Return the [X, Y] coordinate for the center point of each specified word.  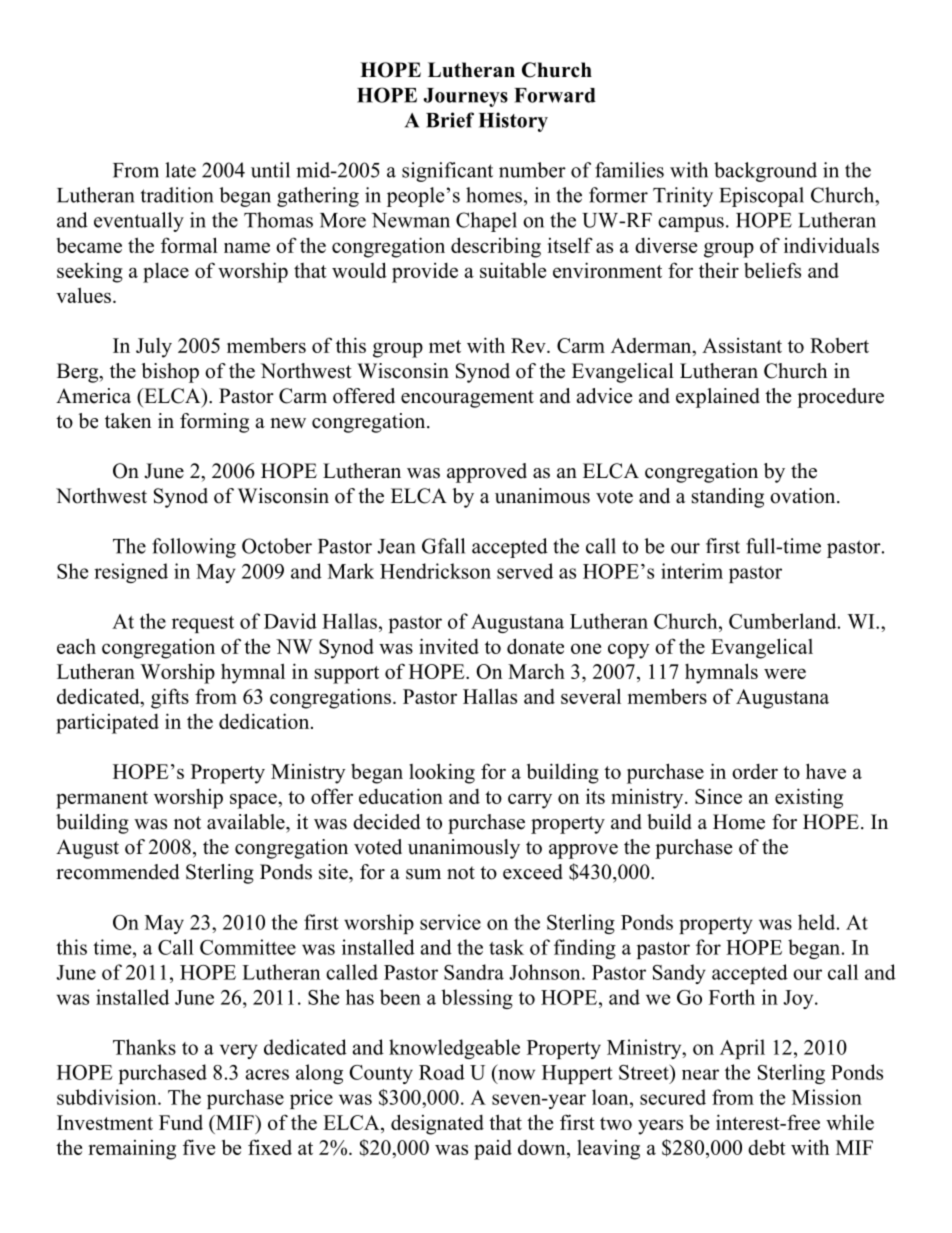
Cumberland [784, 621]
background [765, 172]
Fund [181, 1122]
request [203, 624]
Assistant [742, 345]
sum [423, 874]
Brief [450, 120]
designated [437, 1124]
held [818, 922]
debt [767, 1147]
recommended [117, 872]
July [154, 348]
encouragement [467, 399]
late [180, 170]
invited [449, 646]
